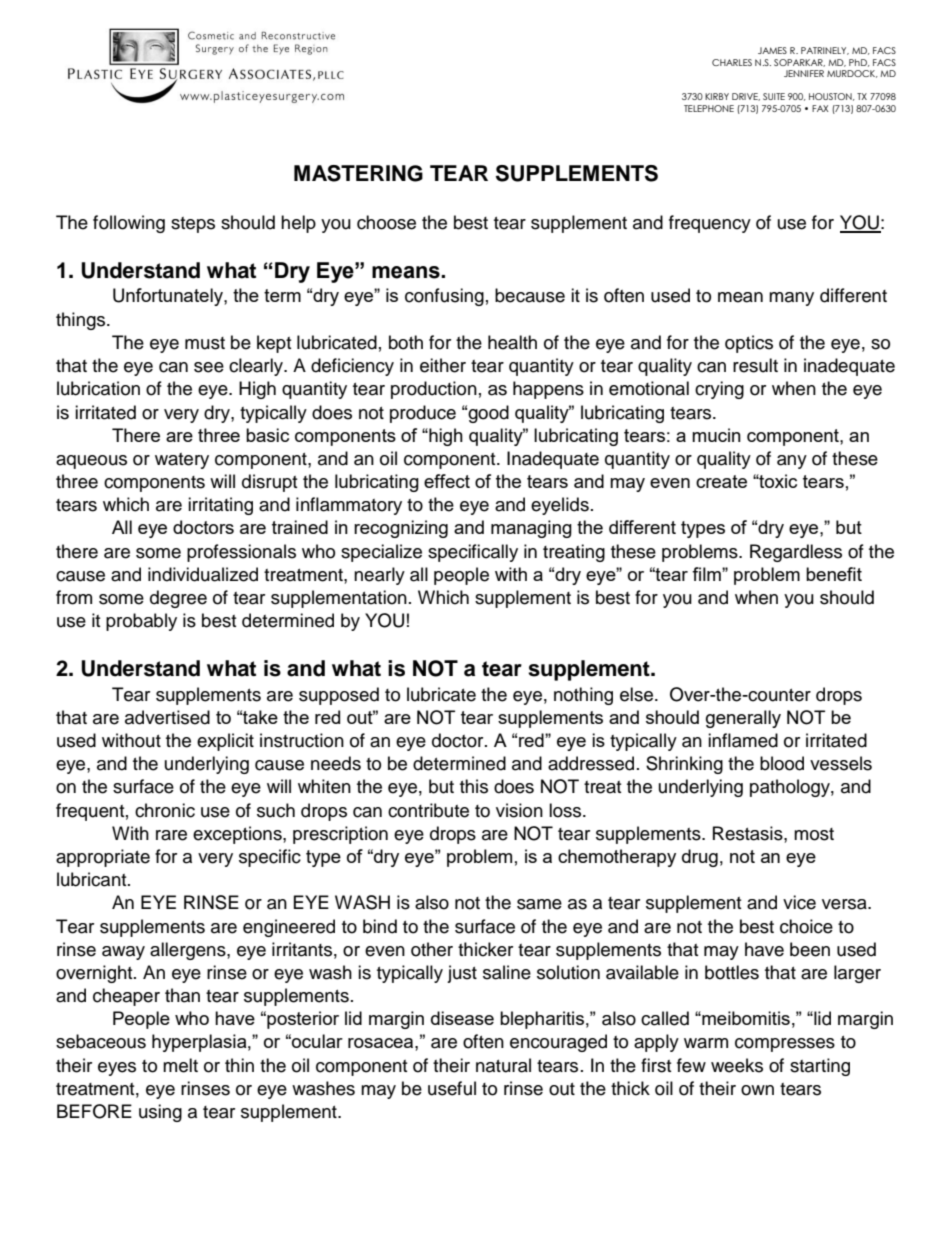 This document has width=952, height=1233. What do you see at coordinates (167, 717) in the document?
I see `advertised` at bounding box center [167, 717].
